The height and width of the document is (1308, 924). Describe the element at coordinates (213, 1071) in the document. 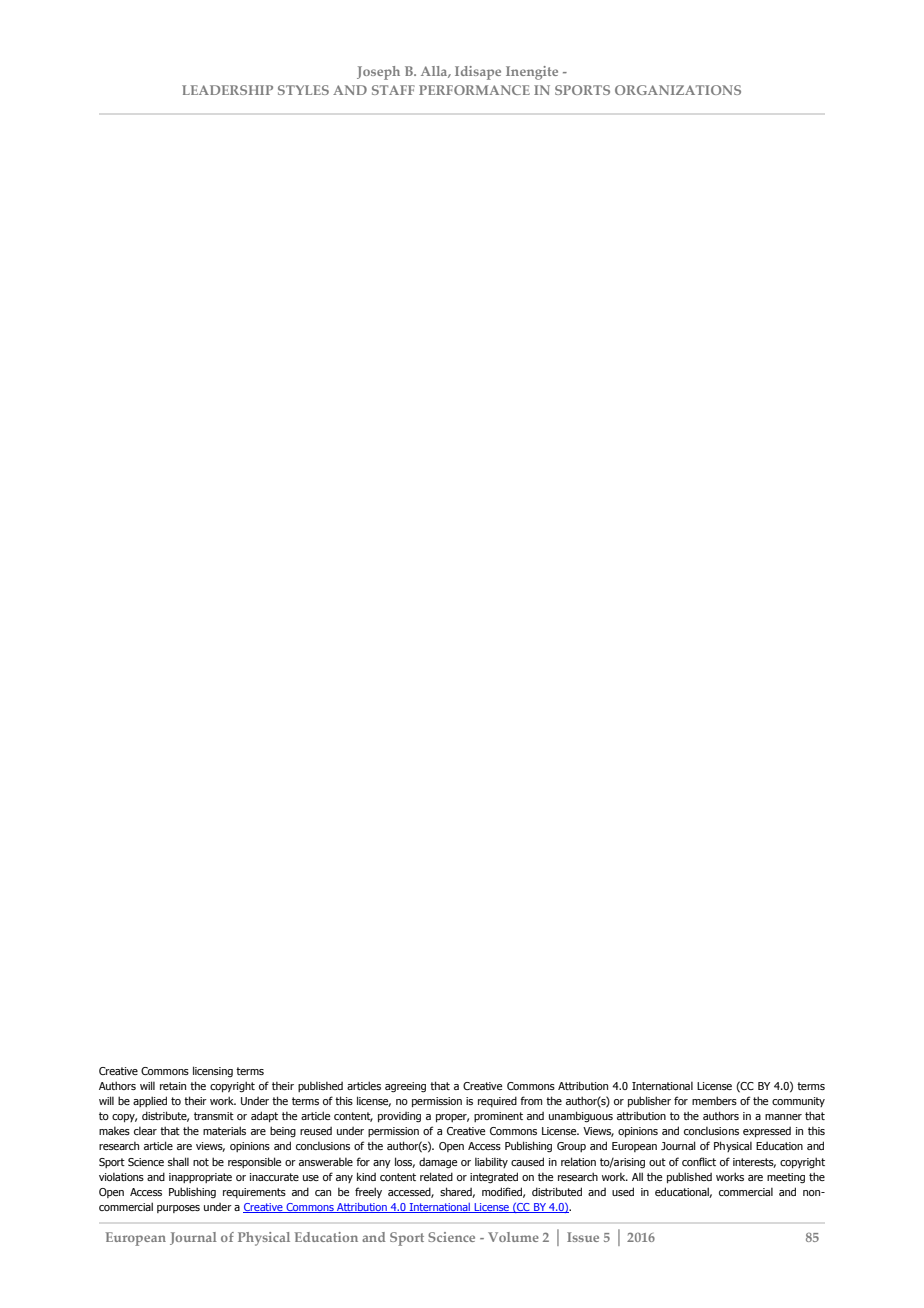

I see `licensing` at that location.
